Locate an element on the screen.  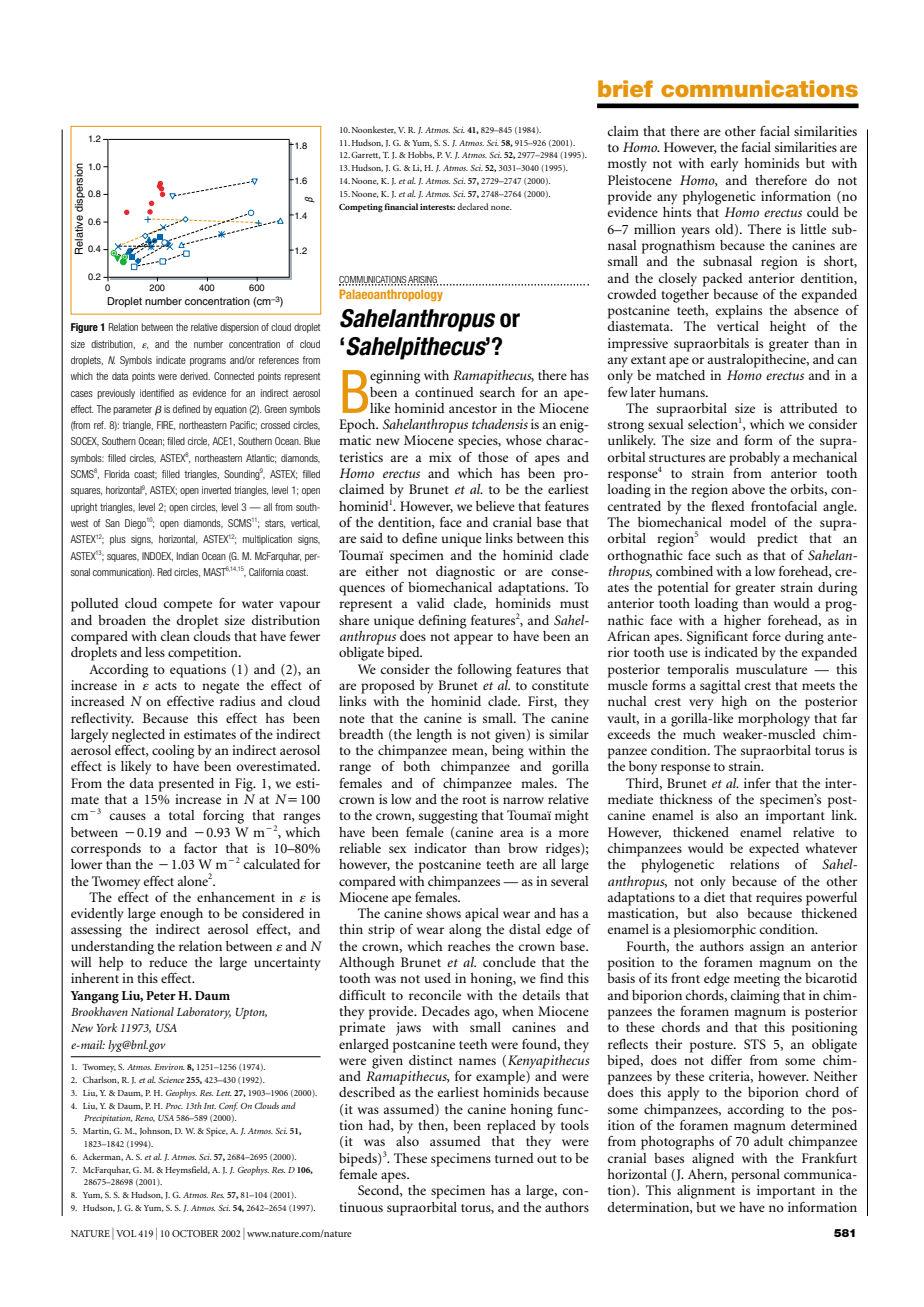
mix is located at coordinates (440, 457).
